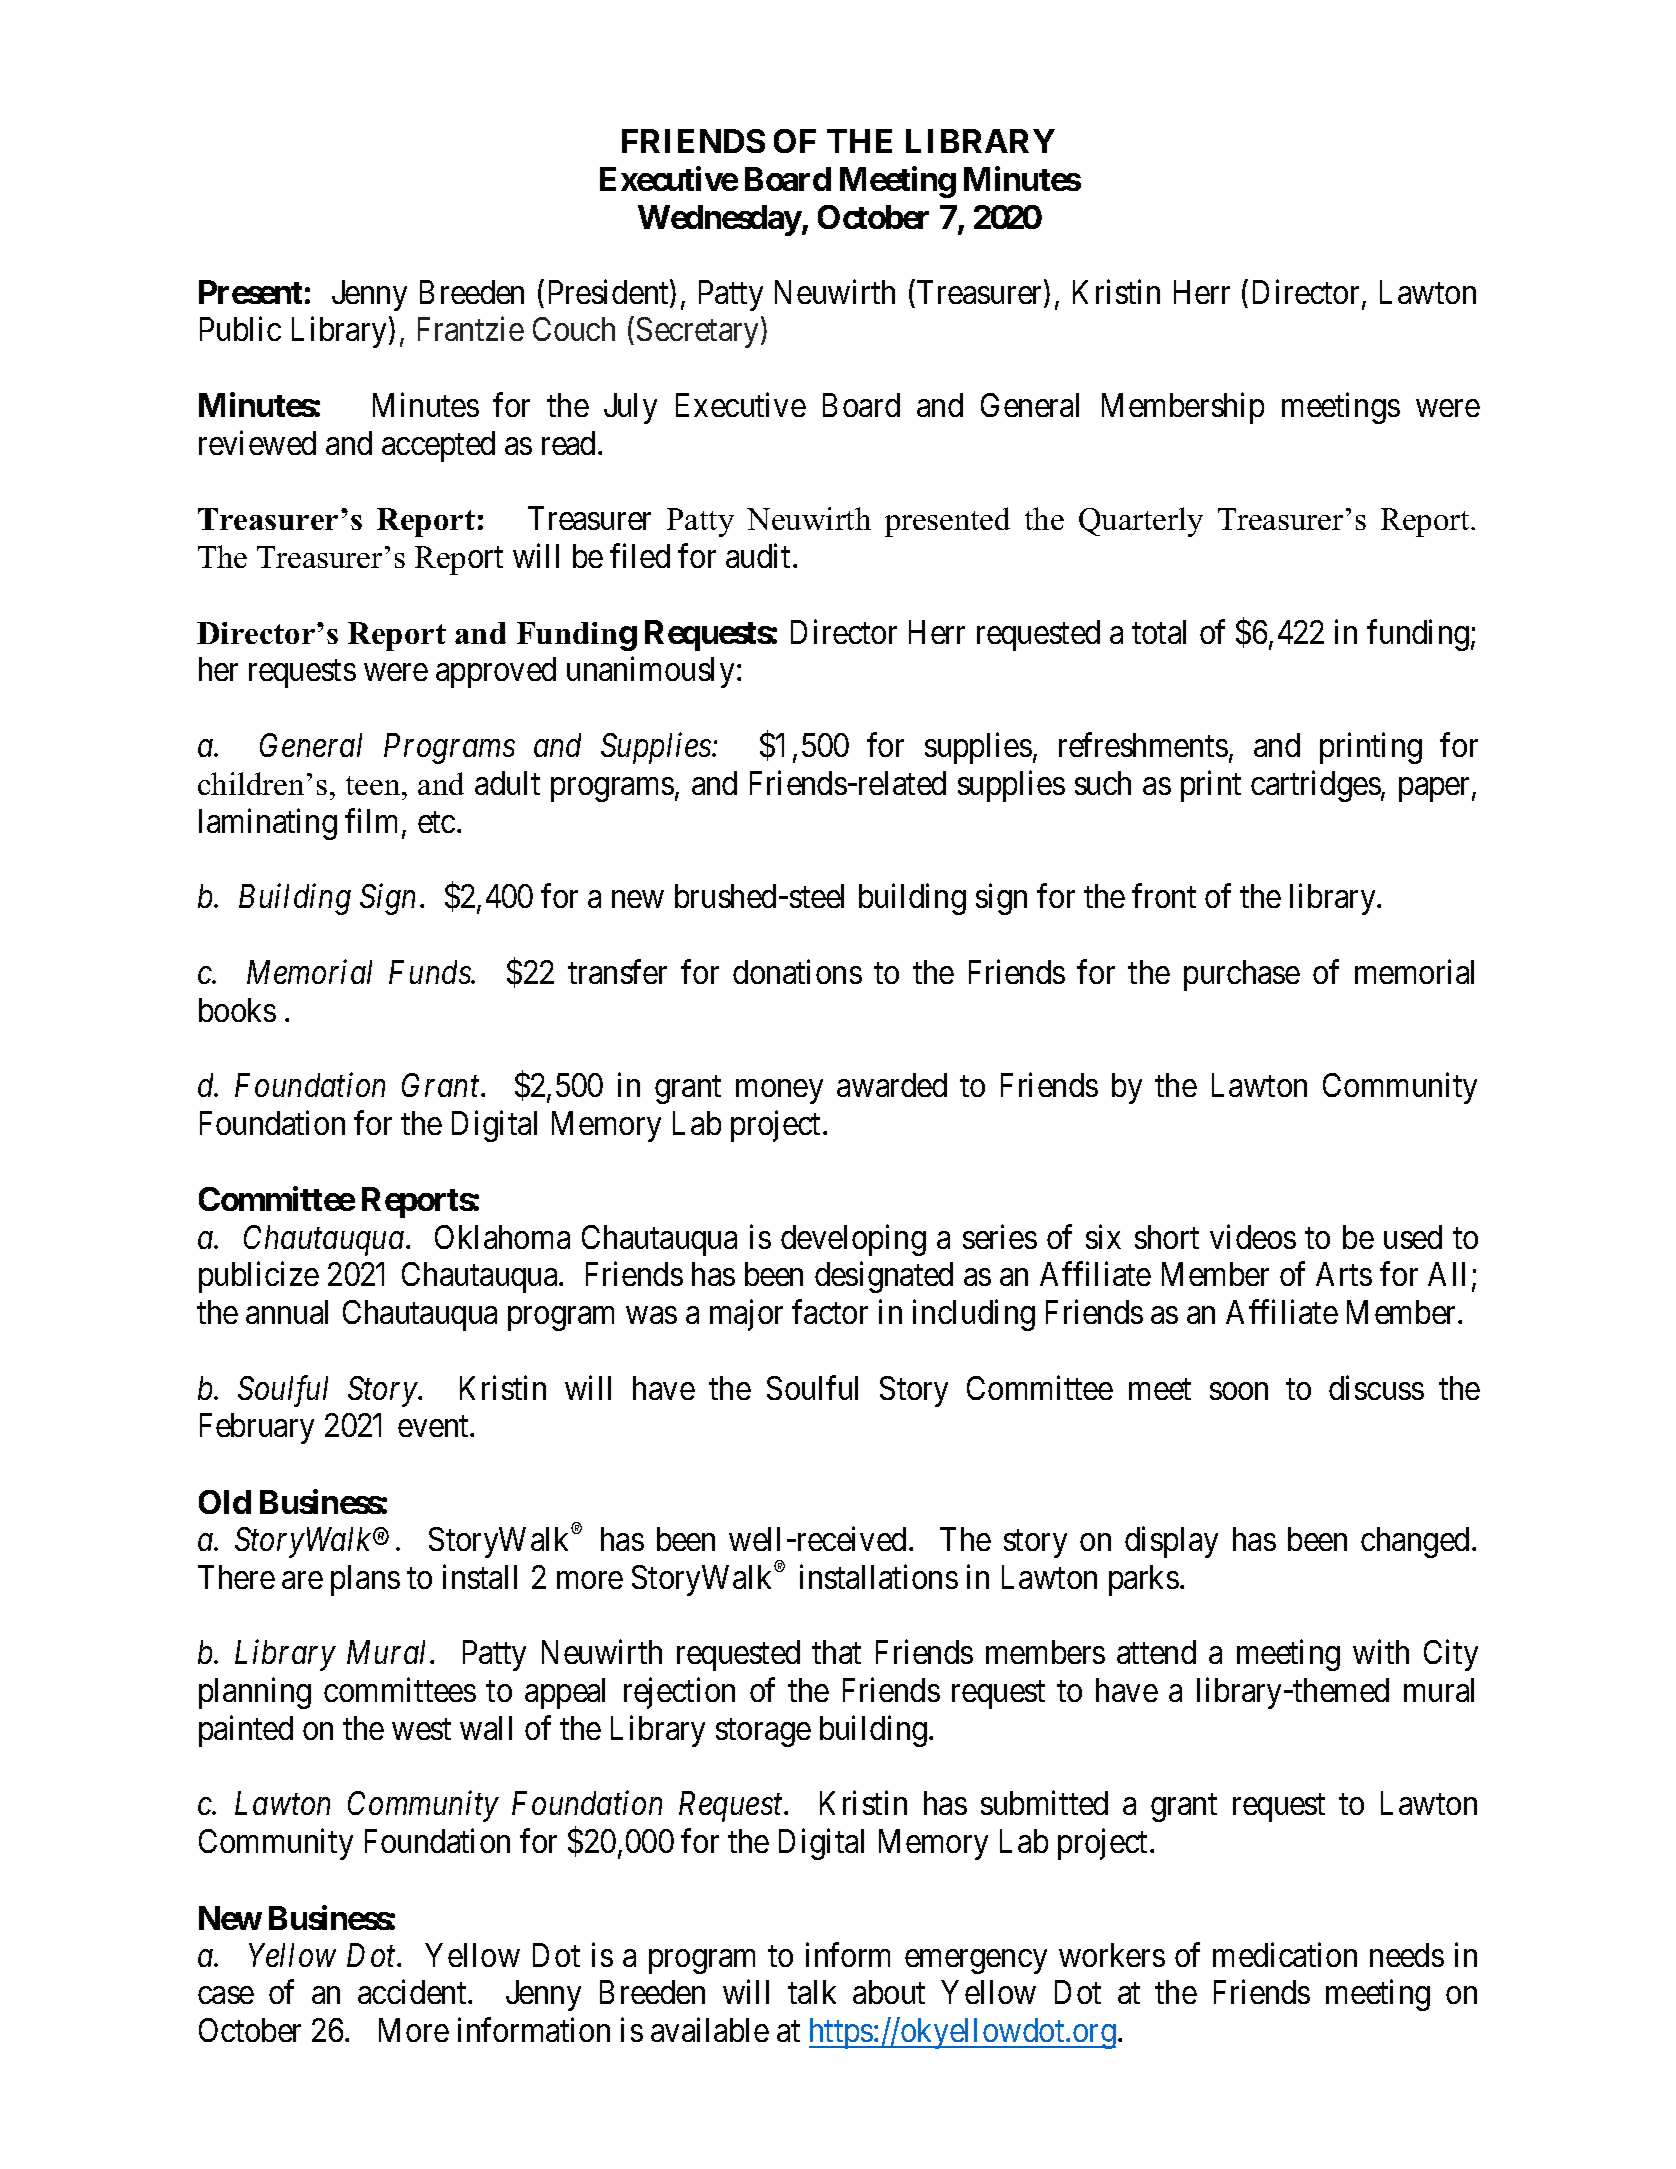 The image size is (1676, 2169). I want to click on Couch, so click(574, 329).
